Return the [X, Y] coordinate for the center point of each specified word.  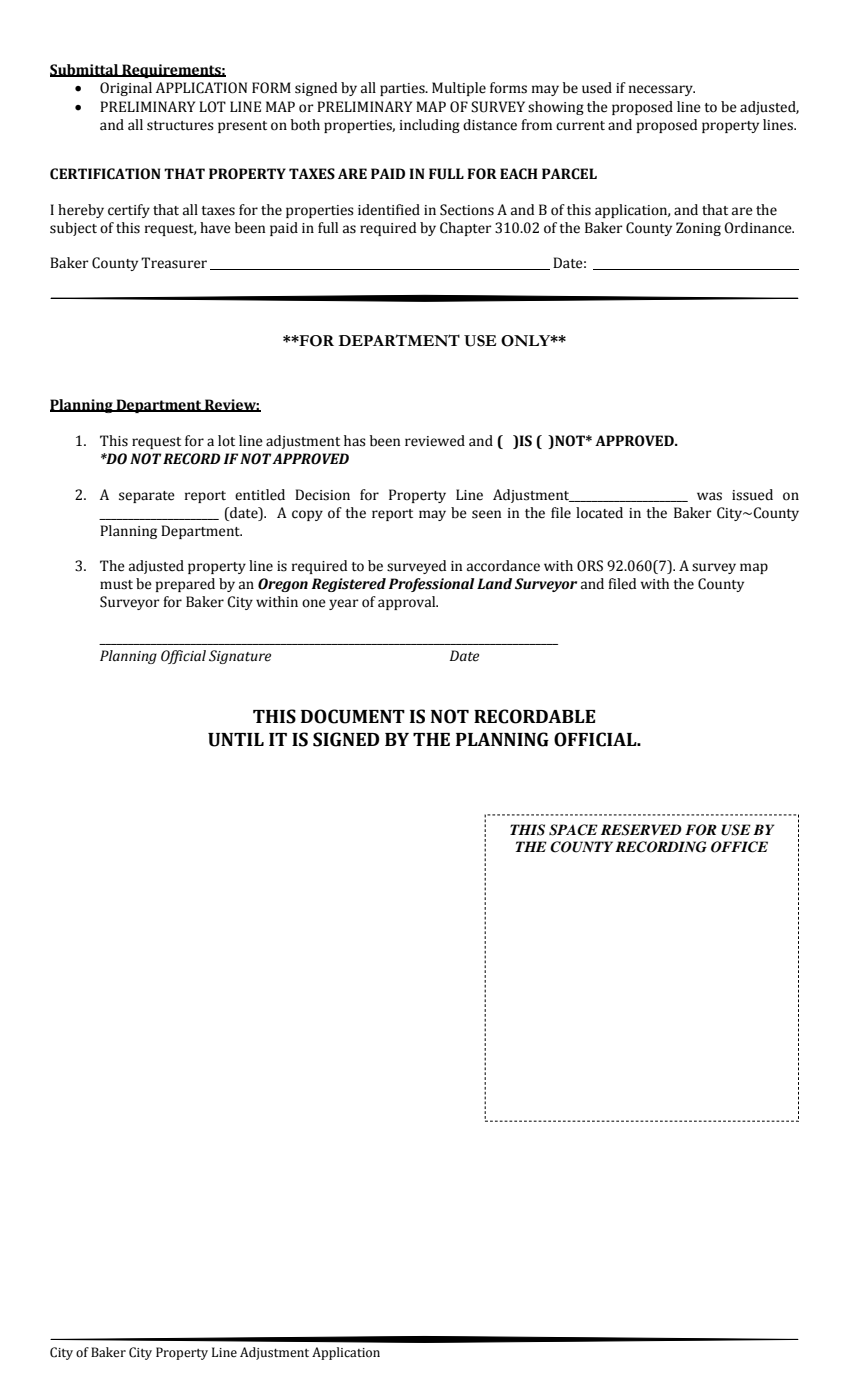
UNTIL [236, 740]
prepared [185, 585]
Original [126, 89]
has [355, 441]
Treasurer [174, 263]
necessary [662, 90]
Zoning [698, 229]
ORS [590, 566]
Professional [431, 585]
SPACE [573, 830]
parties [403, 89]
